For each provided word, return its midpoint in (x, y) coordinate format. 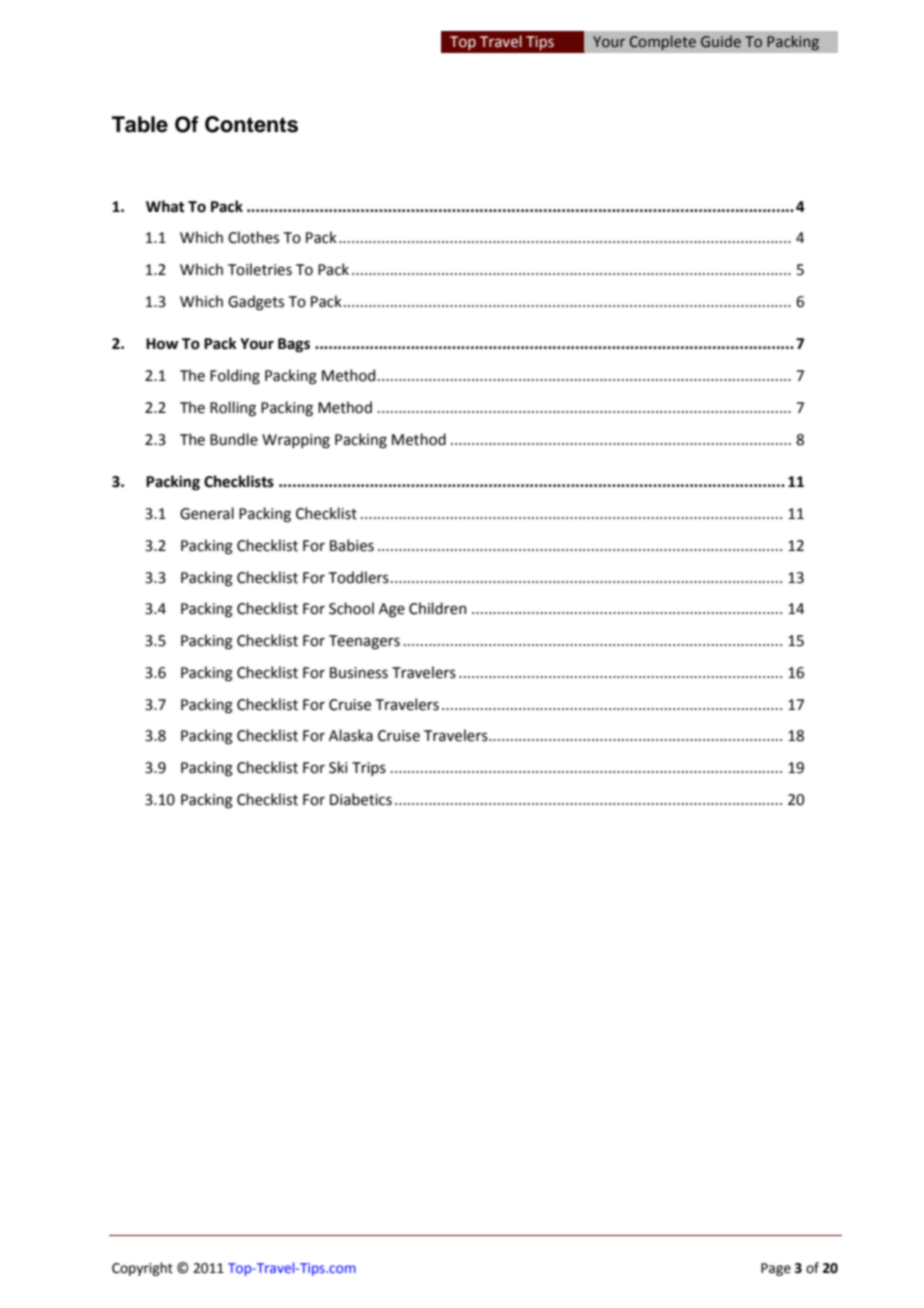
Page (776, 1269)
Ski (338, 767)
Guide (721, 41)
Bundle (234, 439)
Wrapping (296, 441)
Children (437, 608)
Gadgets (256, 303)
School (351, 608)
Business (359, 673)
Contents (251, 124)
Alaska (351, 735)
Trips (369, 769)
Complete (662, 43)
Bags (294, 345)
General (207, 513)
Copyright (142, 1269)
